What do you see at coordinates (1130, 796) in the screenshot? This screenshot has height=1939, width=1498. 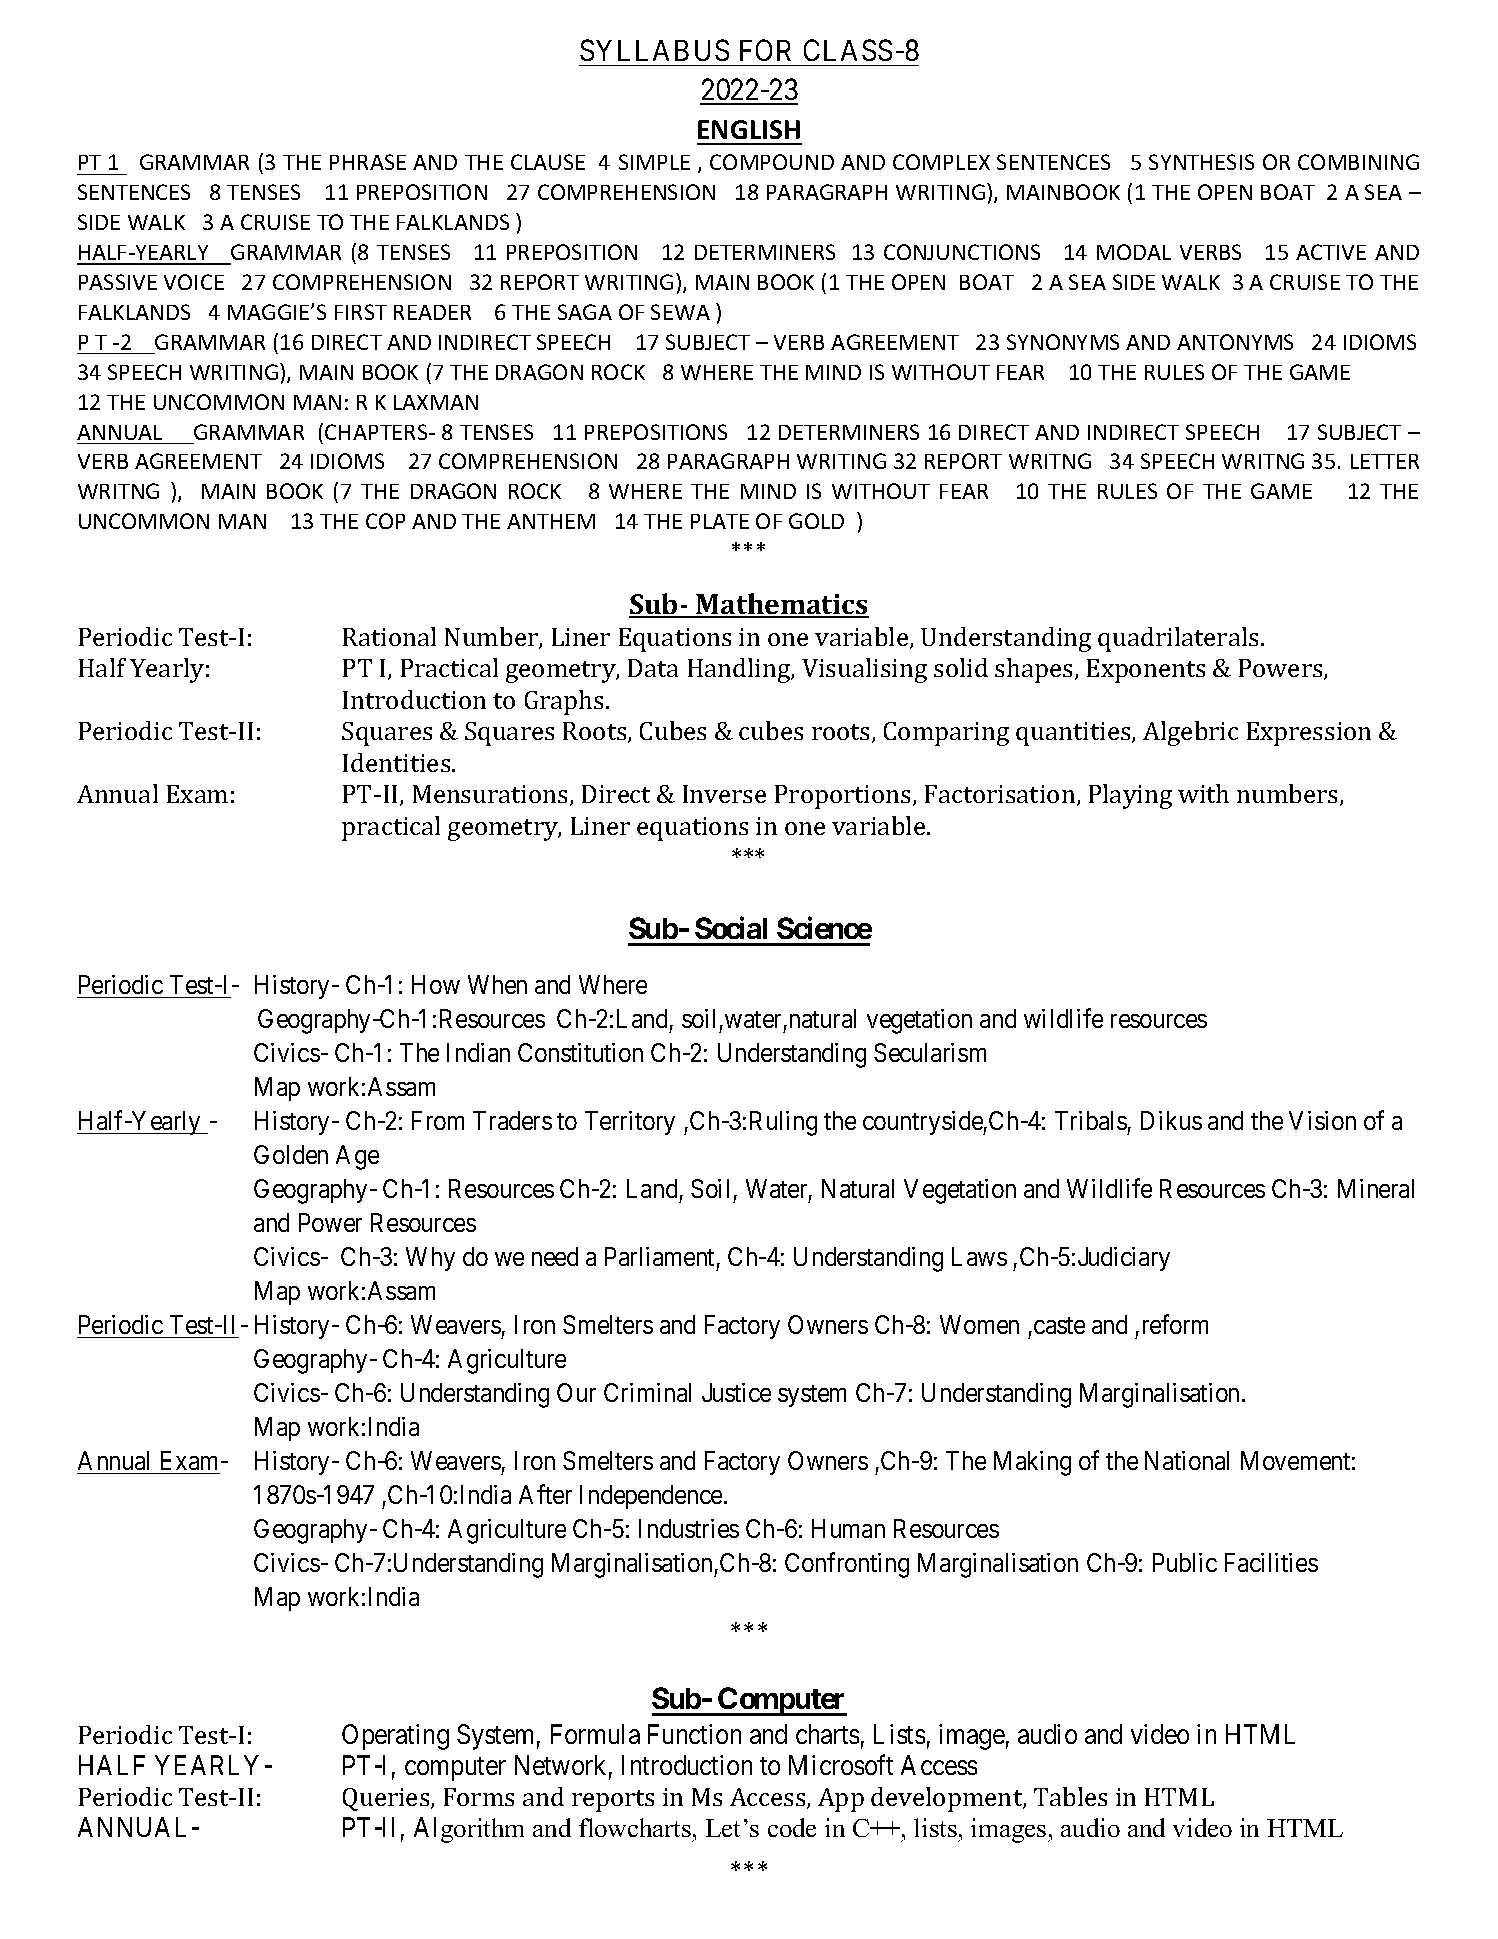 I see `Playing` at bounding box center [1130, 796].
